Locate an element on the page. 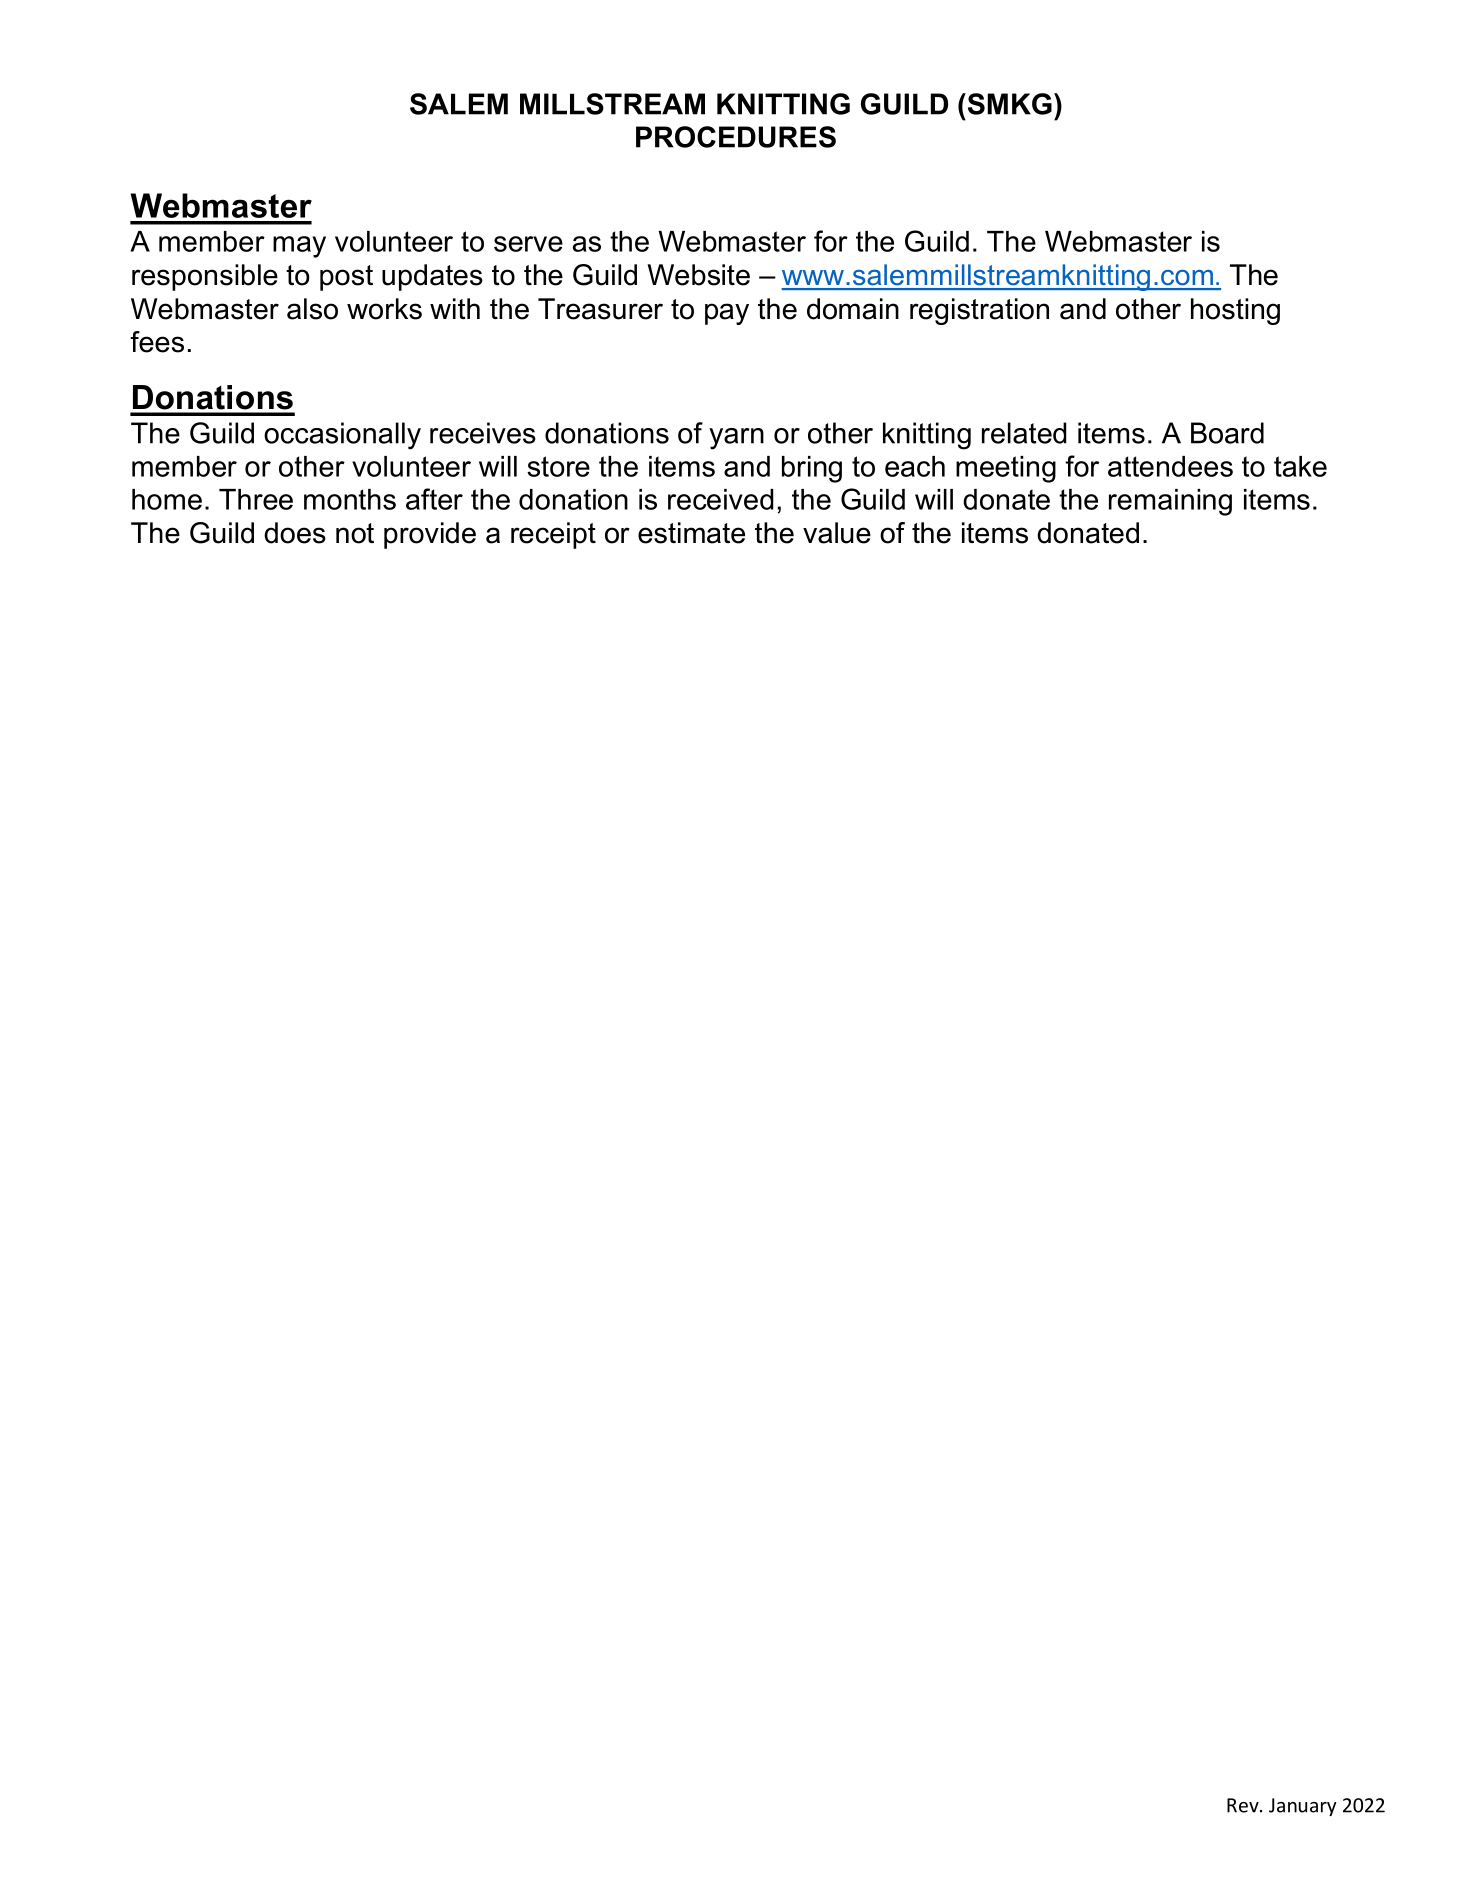 Image resolution: width=1471 pixels, height=1904 pixels. value is located at coordinates (837, 533).
